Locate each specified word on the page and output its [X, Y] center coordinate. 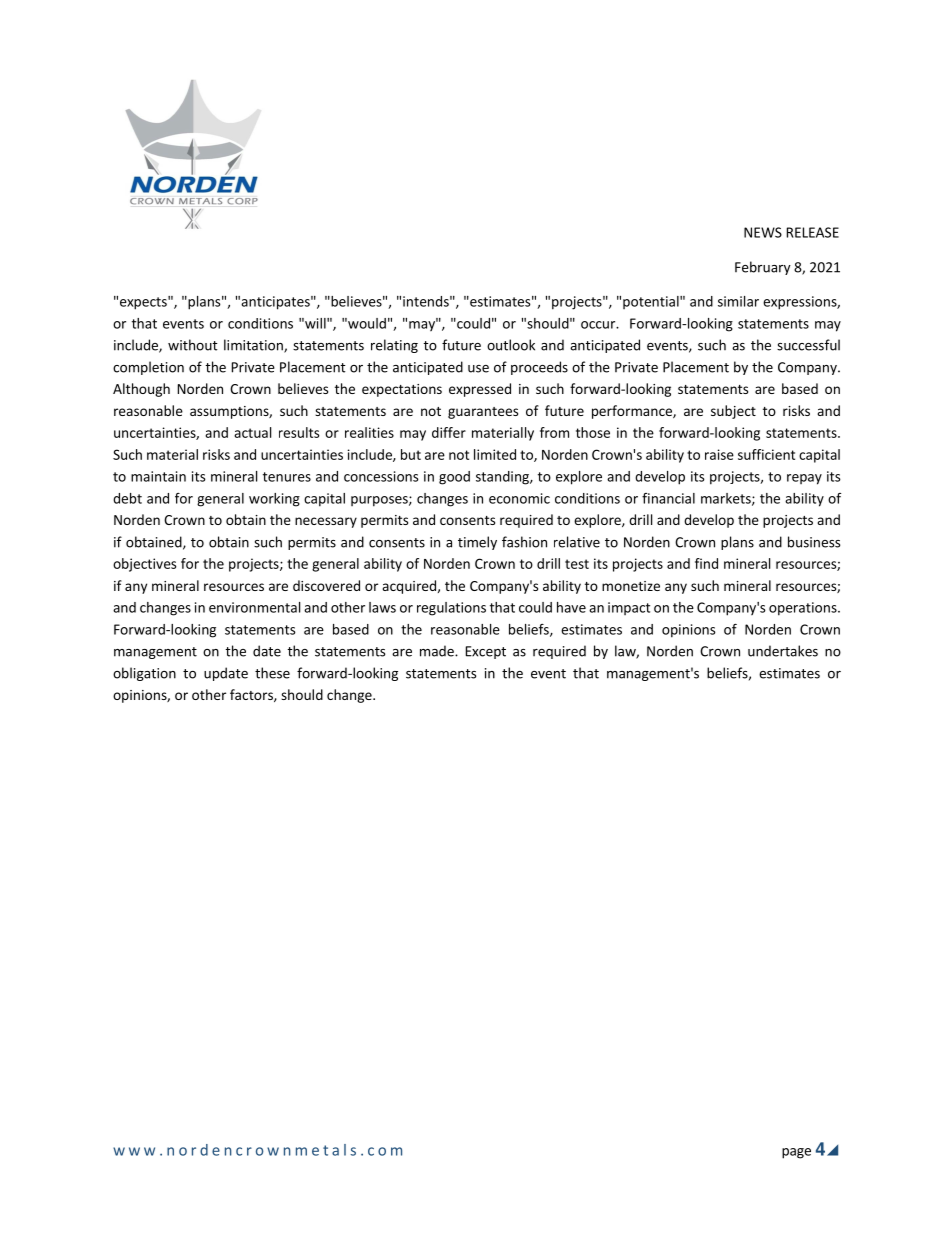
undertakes [783, 651]
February [763, 268]
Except [486, 652]
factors [252, 695]
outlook [511, 345]
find [706, 563]
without [193, 345]
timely [477, 543]
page [796, 1153]
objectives [144, 565]
